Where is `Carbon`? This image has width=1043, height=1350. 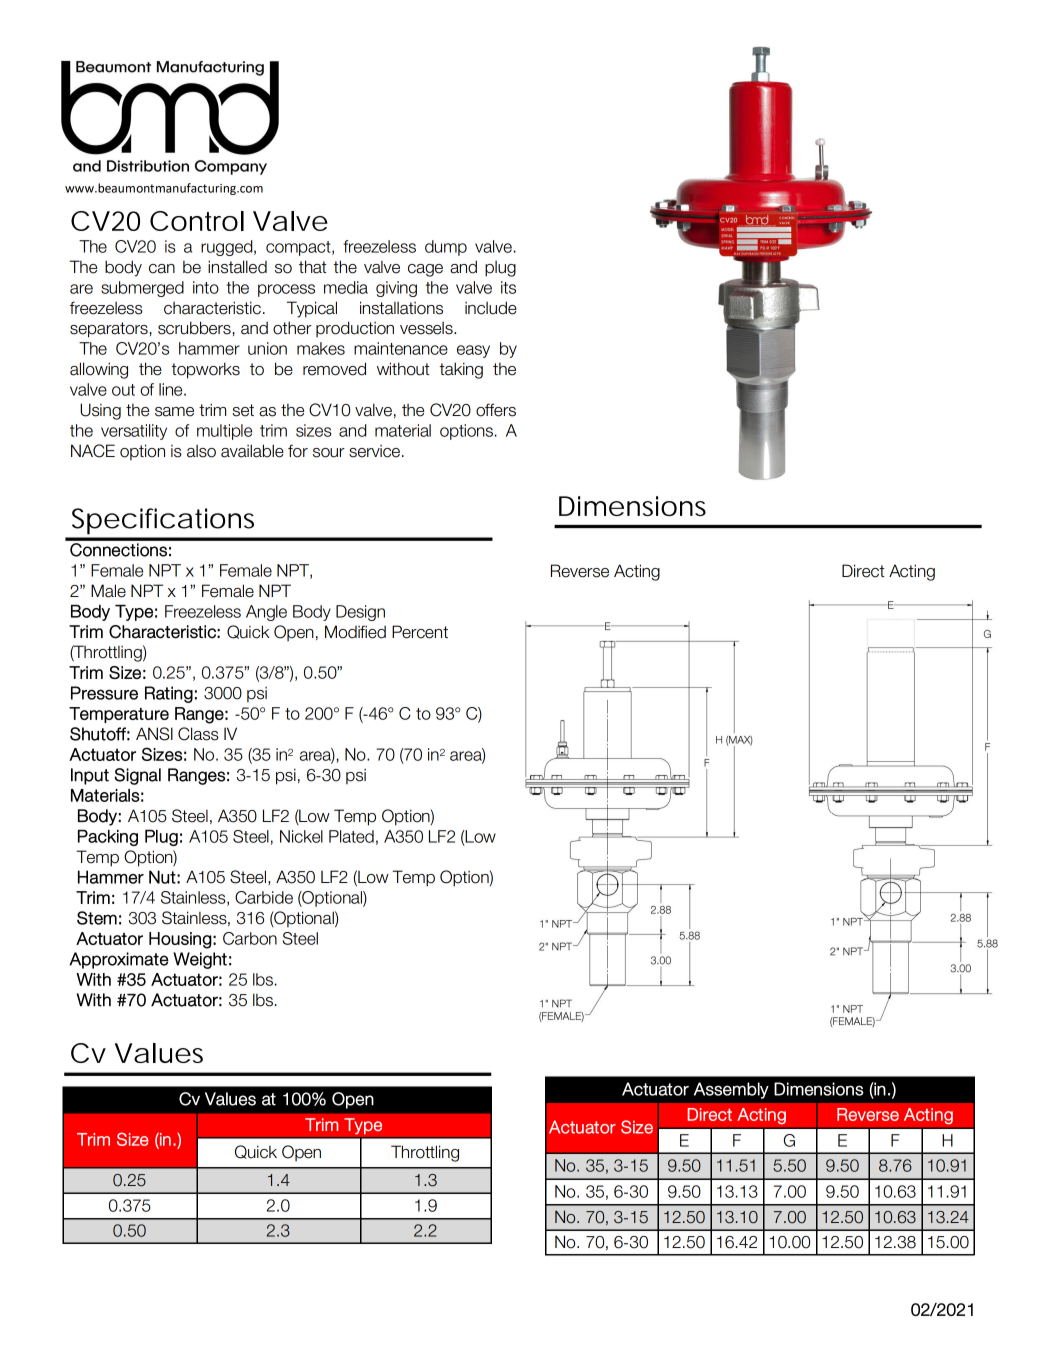
Carbon is located at coordinates (250, 938).
